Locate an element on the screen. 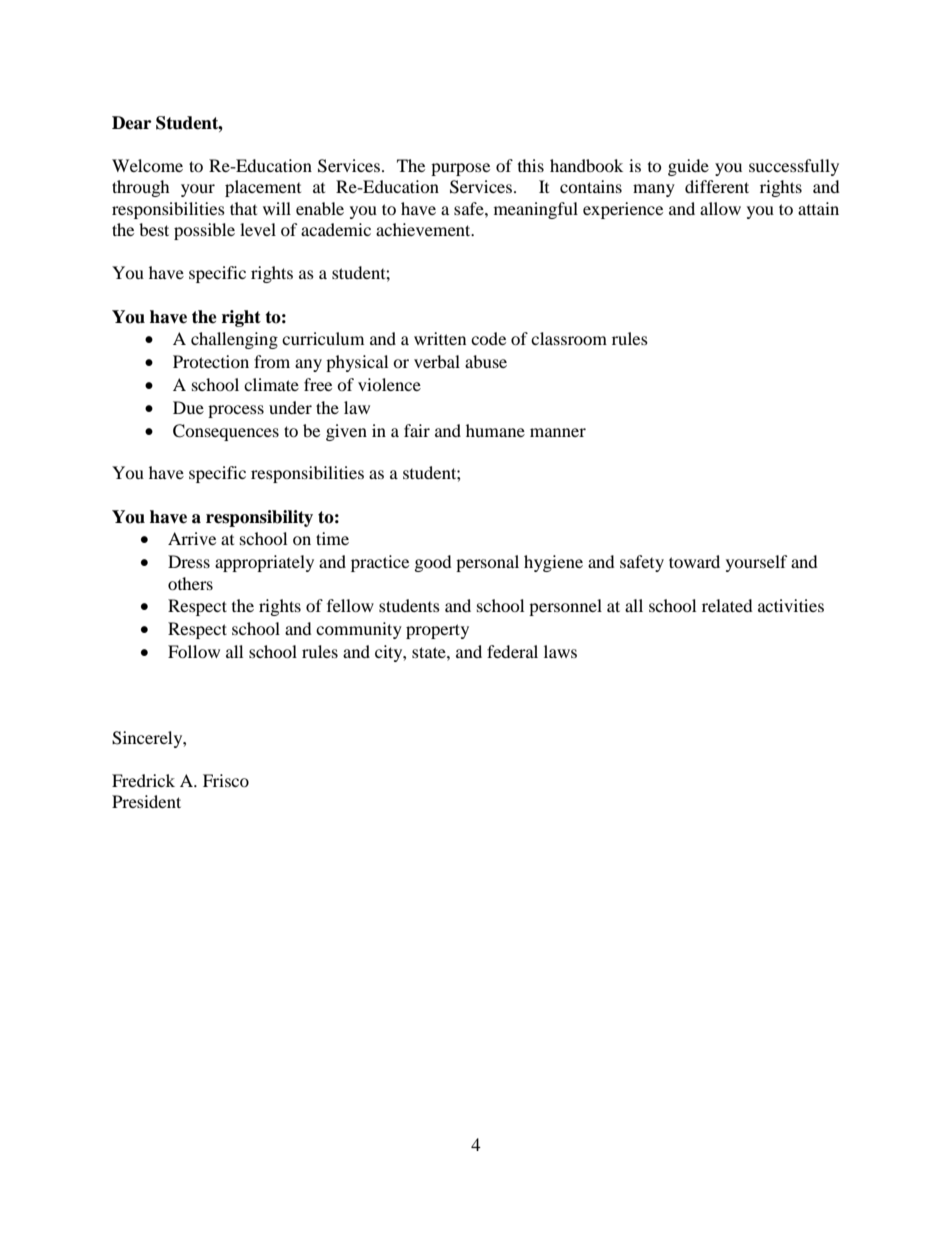  Protection is located at coordinates (211, 361).
